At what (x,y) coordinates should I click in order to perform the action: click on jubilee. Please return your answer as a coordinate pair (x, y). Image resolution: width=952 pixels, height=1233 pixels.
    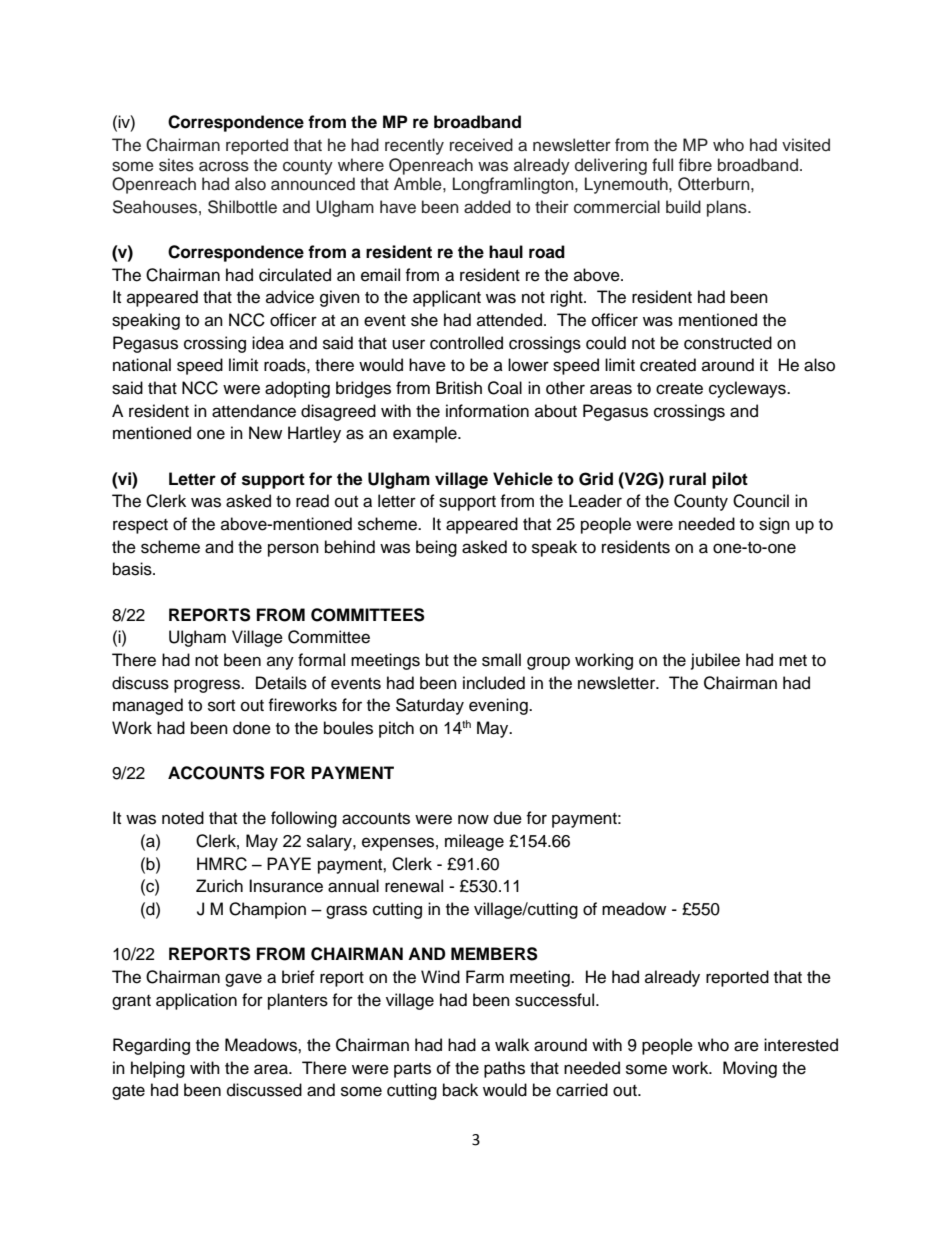
    Looking at the image, I should click on (715, 661).
